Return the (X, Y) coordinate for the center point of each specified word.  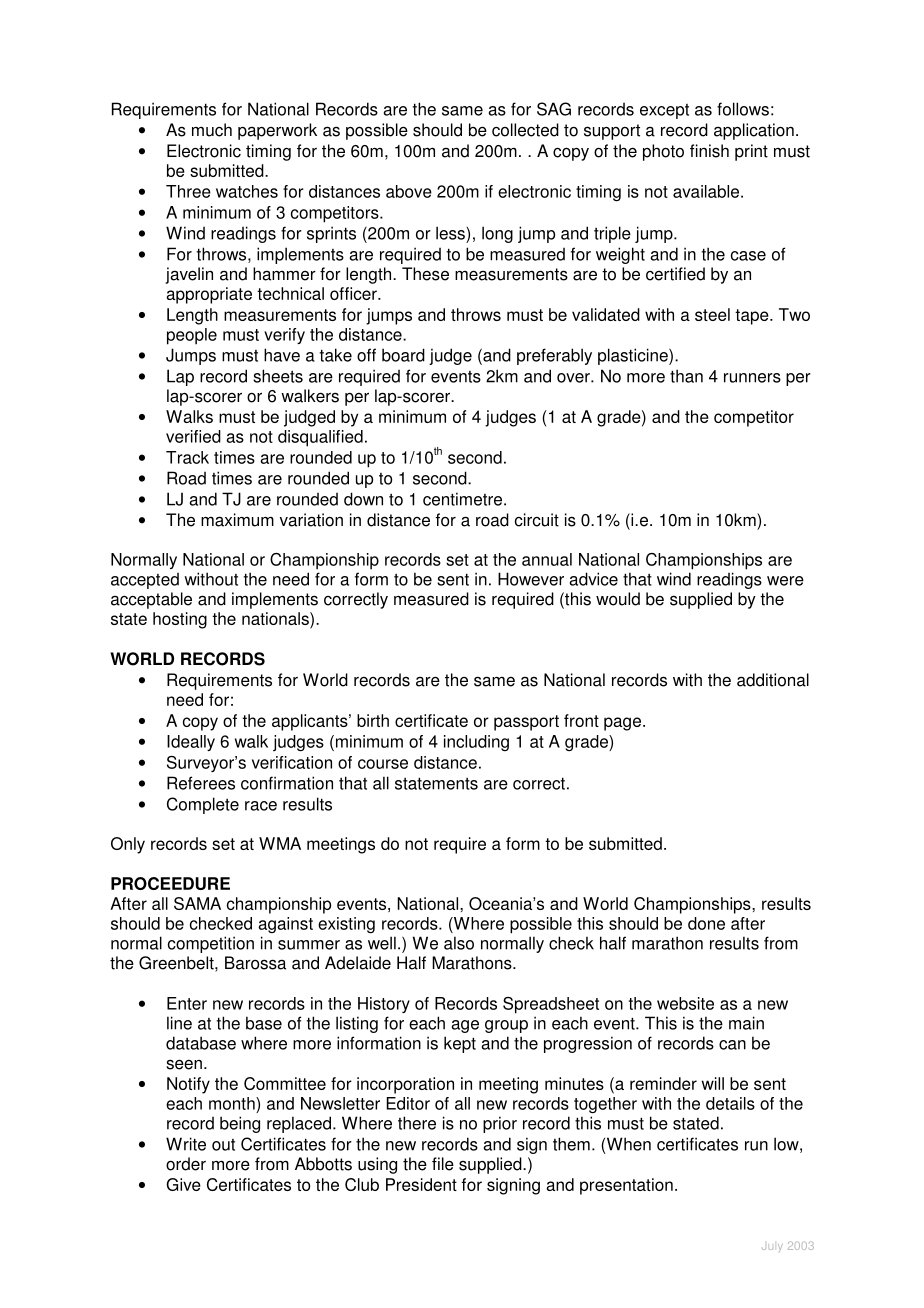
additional (773, 680)
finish (709, 151)
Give (183, 1184)
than (686, 376)
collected (525, 130)
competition (211, 944)
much (212, 130)
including (476, 743)
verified (193, 436)
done (706, 923)
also (459, 943)
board (403, 355)
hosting (180, 620)
